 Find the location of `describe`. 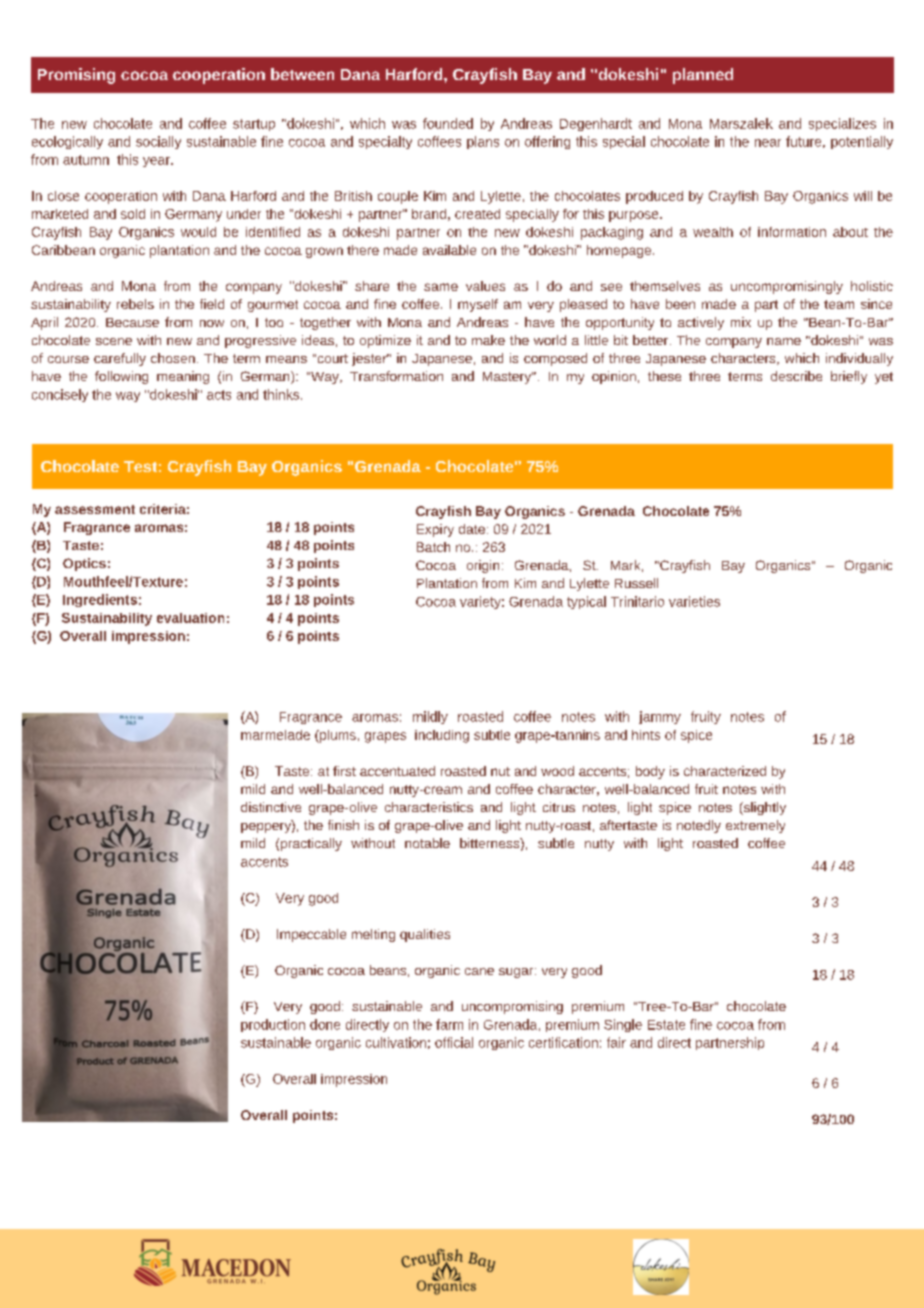

describe is located at coordinates (796, 376).
